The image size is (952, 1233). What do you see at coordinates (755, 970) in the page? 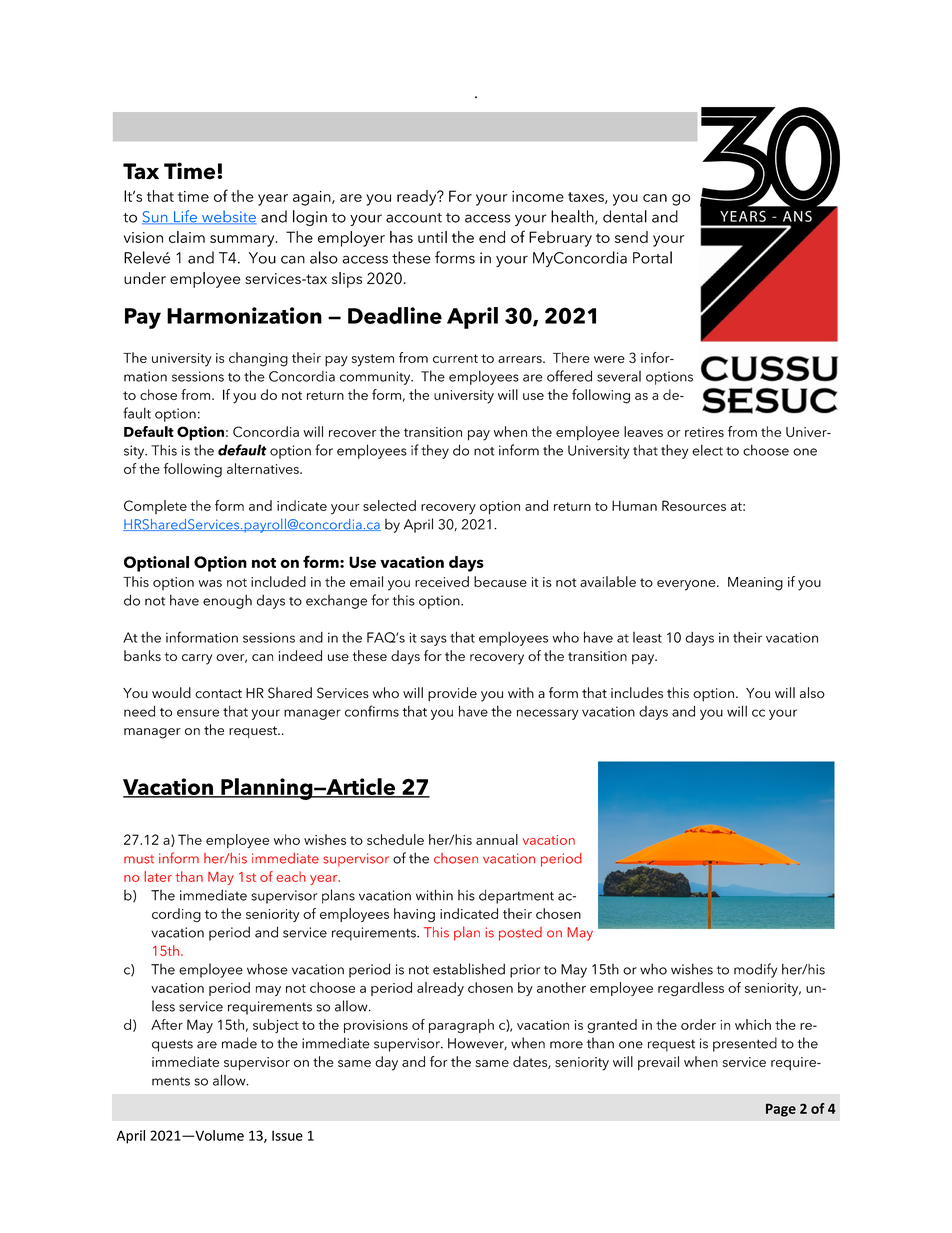
I see `modify` at bounding box center [755, 970].
